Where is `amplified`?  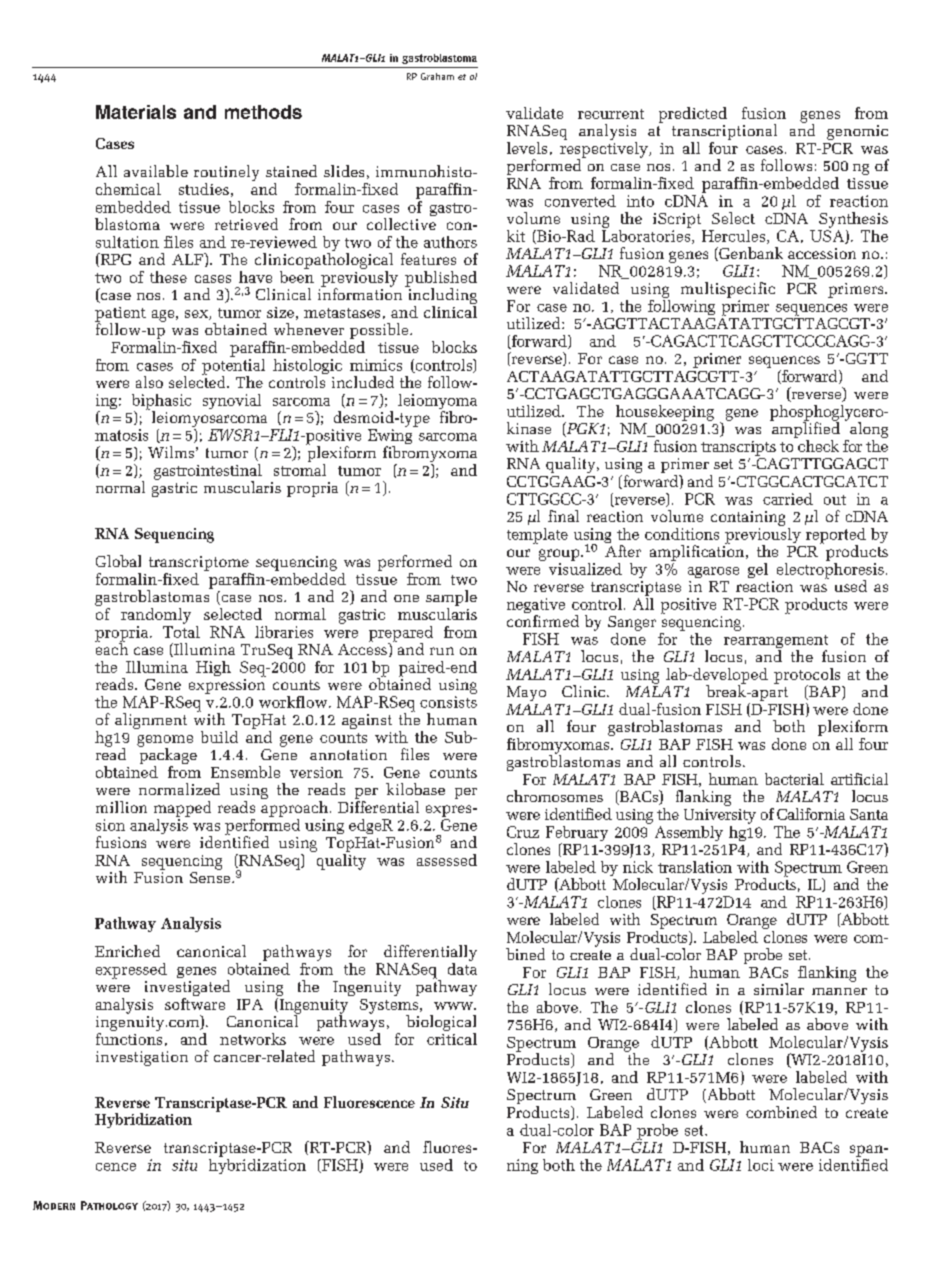
amplified is located at coordinates (805, 430).
